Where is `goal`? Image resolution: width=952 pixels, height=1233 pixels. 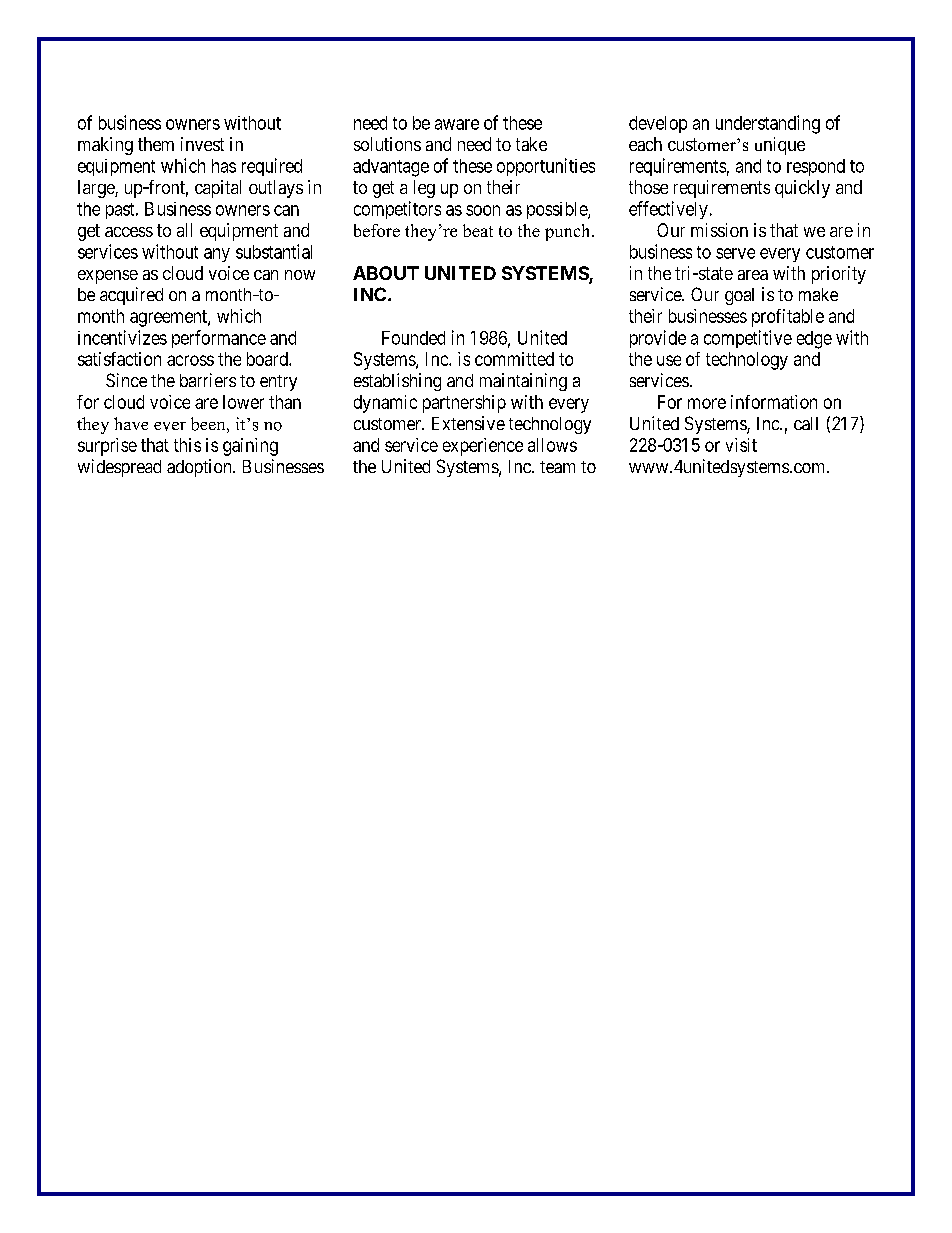
goal is located at coordinates (739, 296).
